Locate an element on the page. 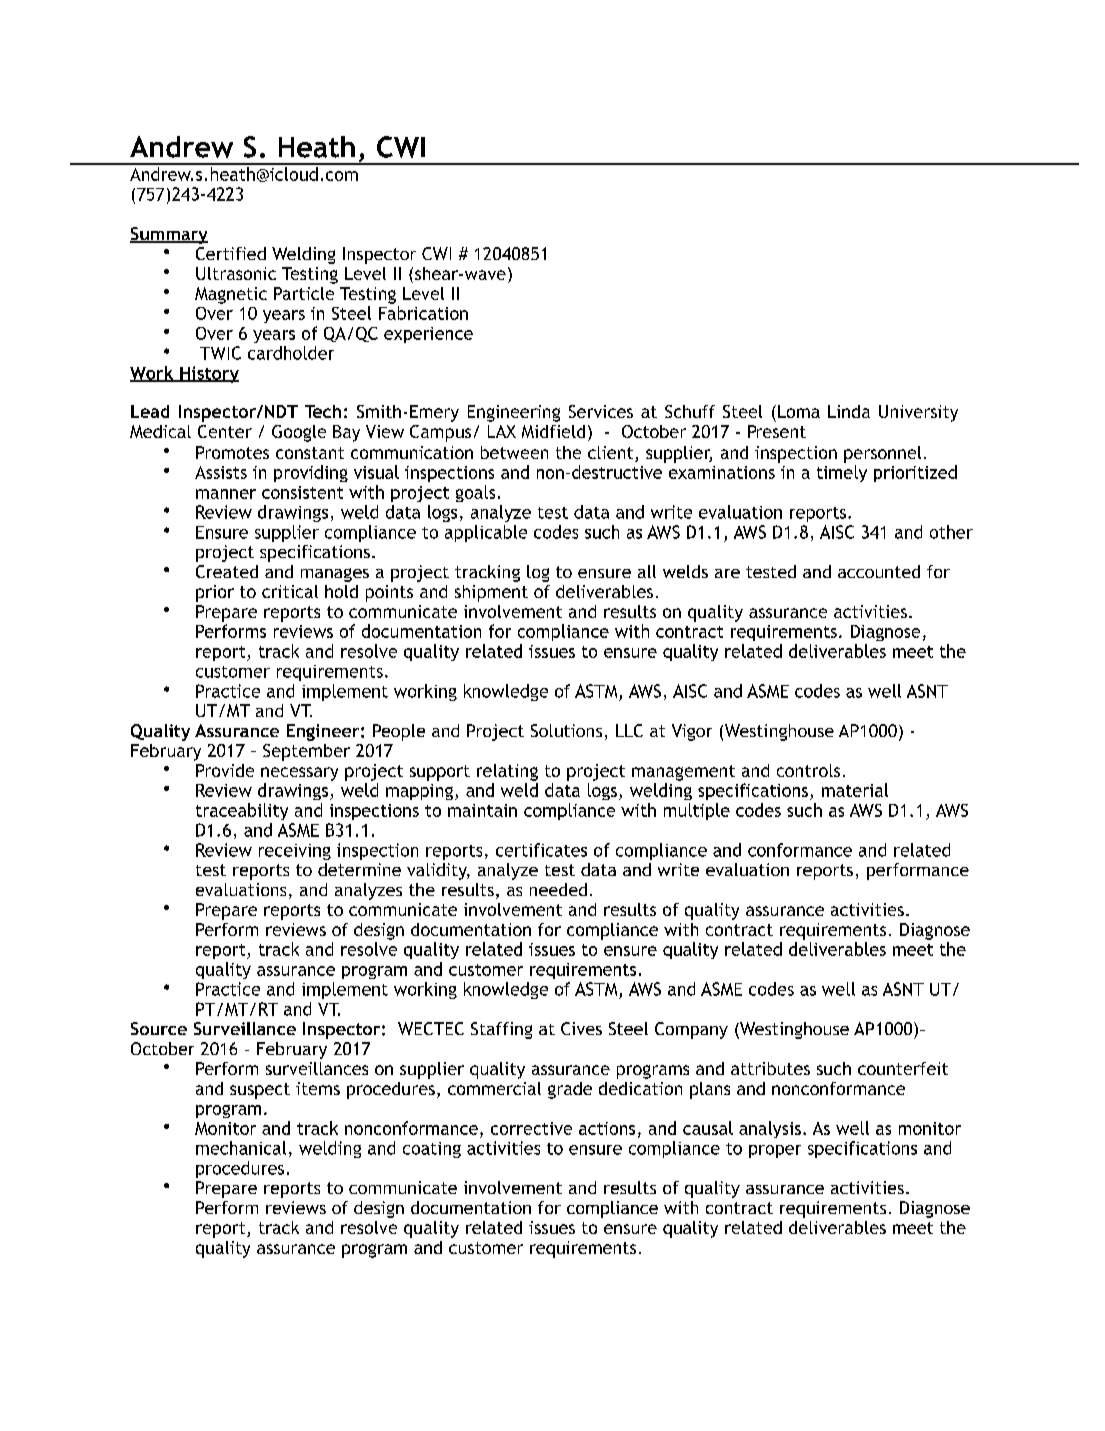 Image resolution: width=1105 pixels, height=1431 pixels. Linda is located at coordinates (849, 411).
